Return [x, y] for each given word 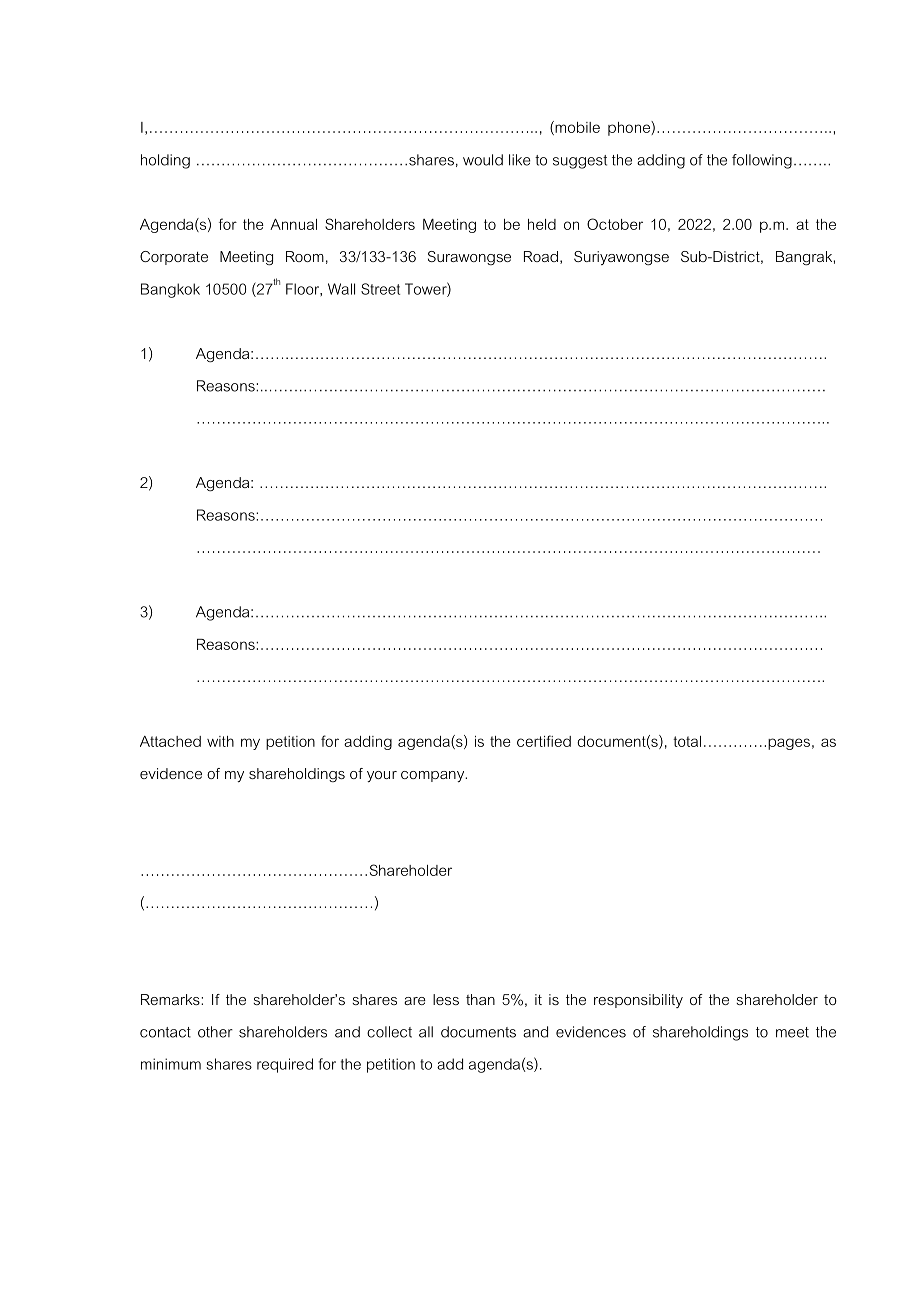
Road [541, 256]
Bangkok [170, 290]
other [215, 1032]
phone [630, 128]
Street [380, 289]
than [480, 999]
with [220, 741]
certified [544, 741]
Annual [293, 224]
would [483, 160]
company [434, 776]
